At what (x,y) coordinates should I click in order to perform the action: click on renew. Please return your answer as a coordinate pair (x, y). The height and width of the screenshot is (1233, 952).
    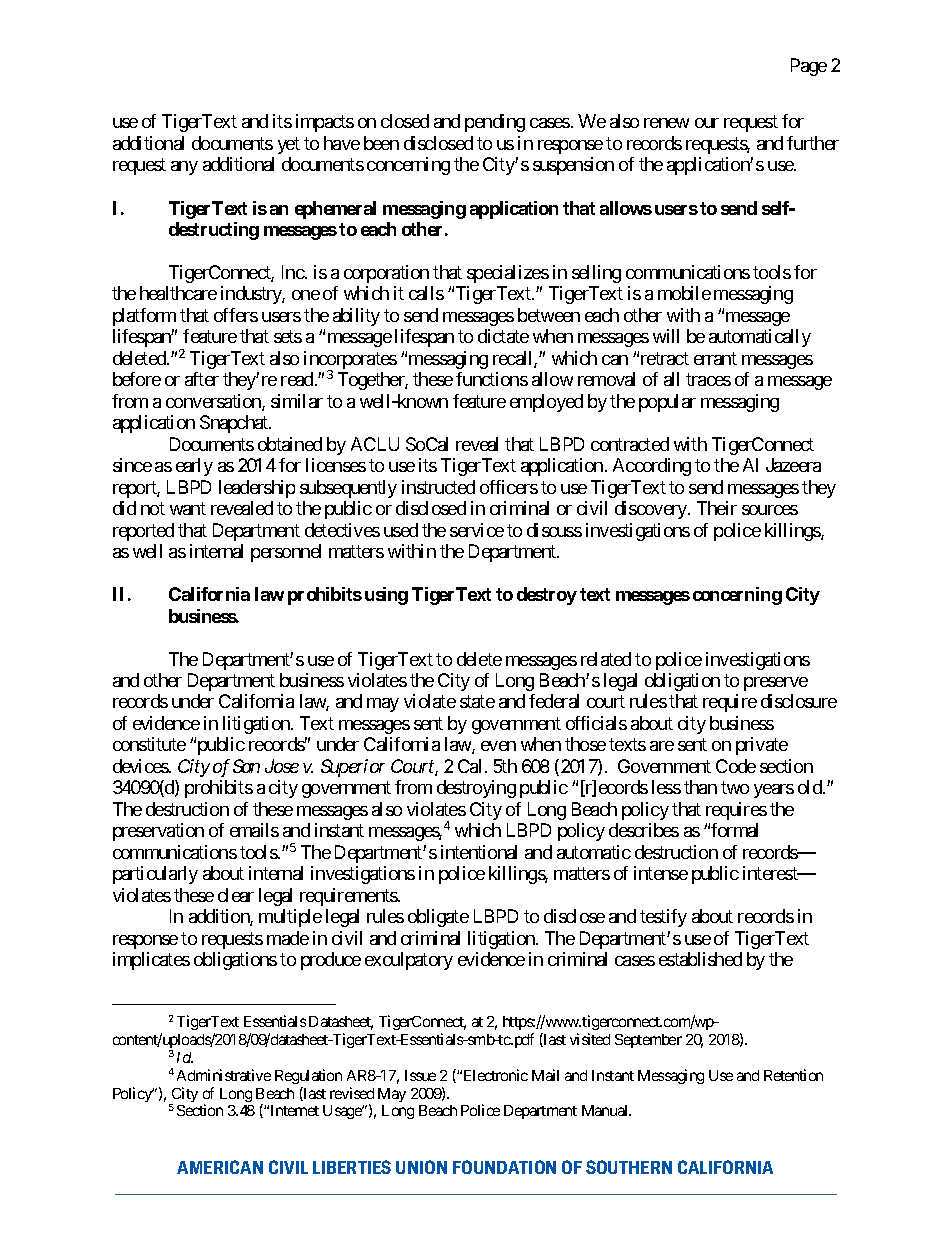
    Looking at the image, I should click on (666, 123).
